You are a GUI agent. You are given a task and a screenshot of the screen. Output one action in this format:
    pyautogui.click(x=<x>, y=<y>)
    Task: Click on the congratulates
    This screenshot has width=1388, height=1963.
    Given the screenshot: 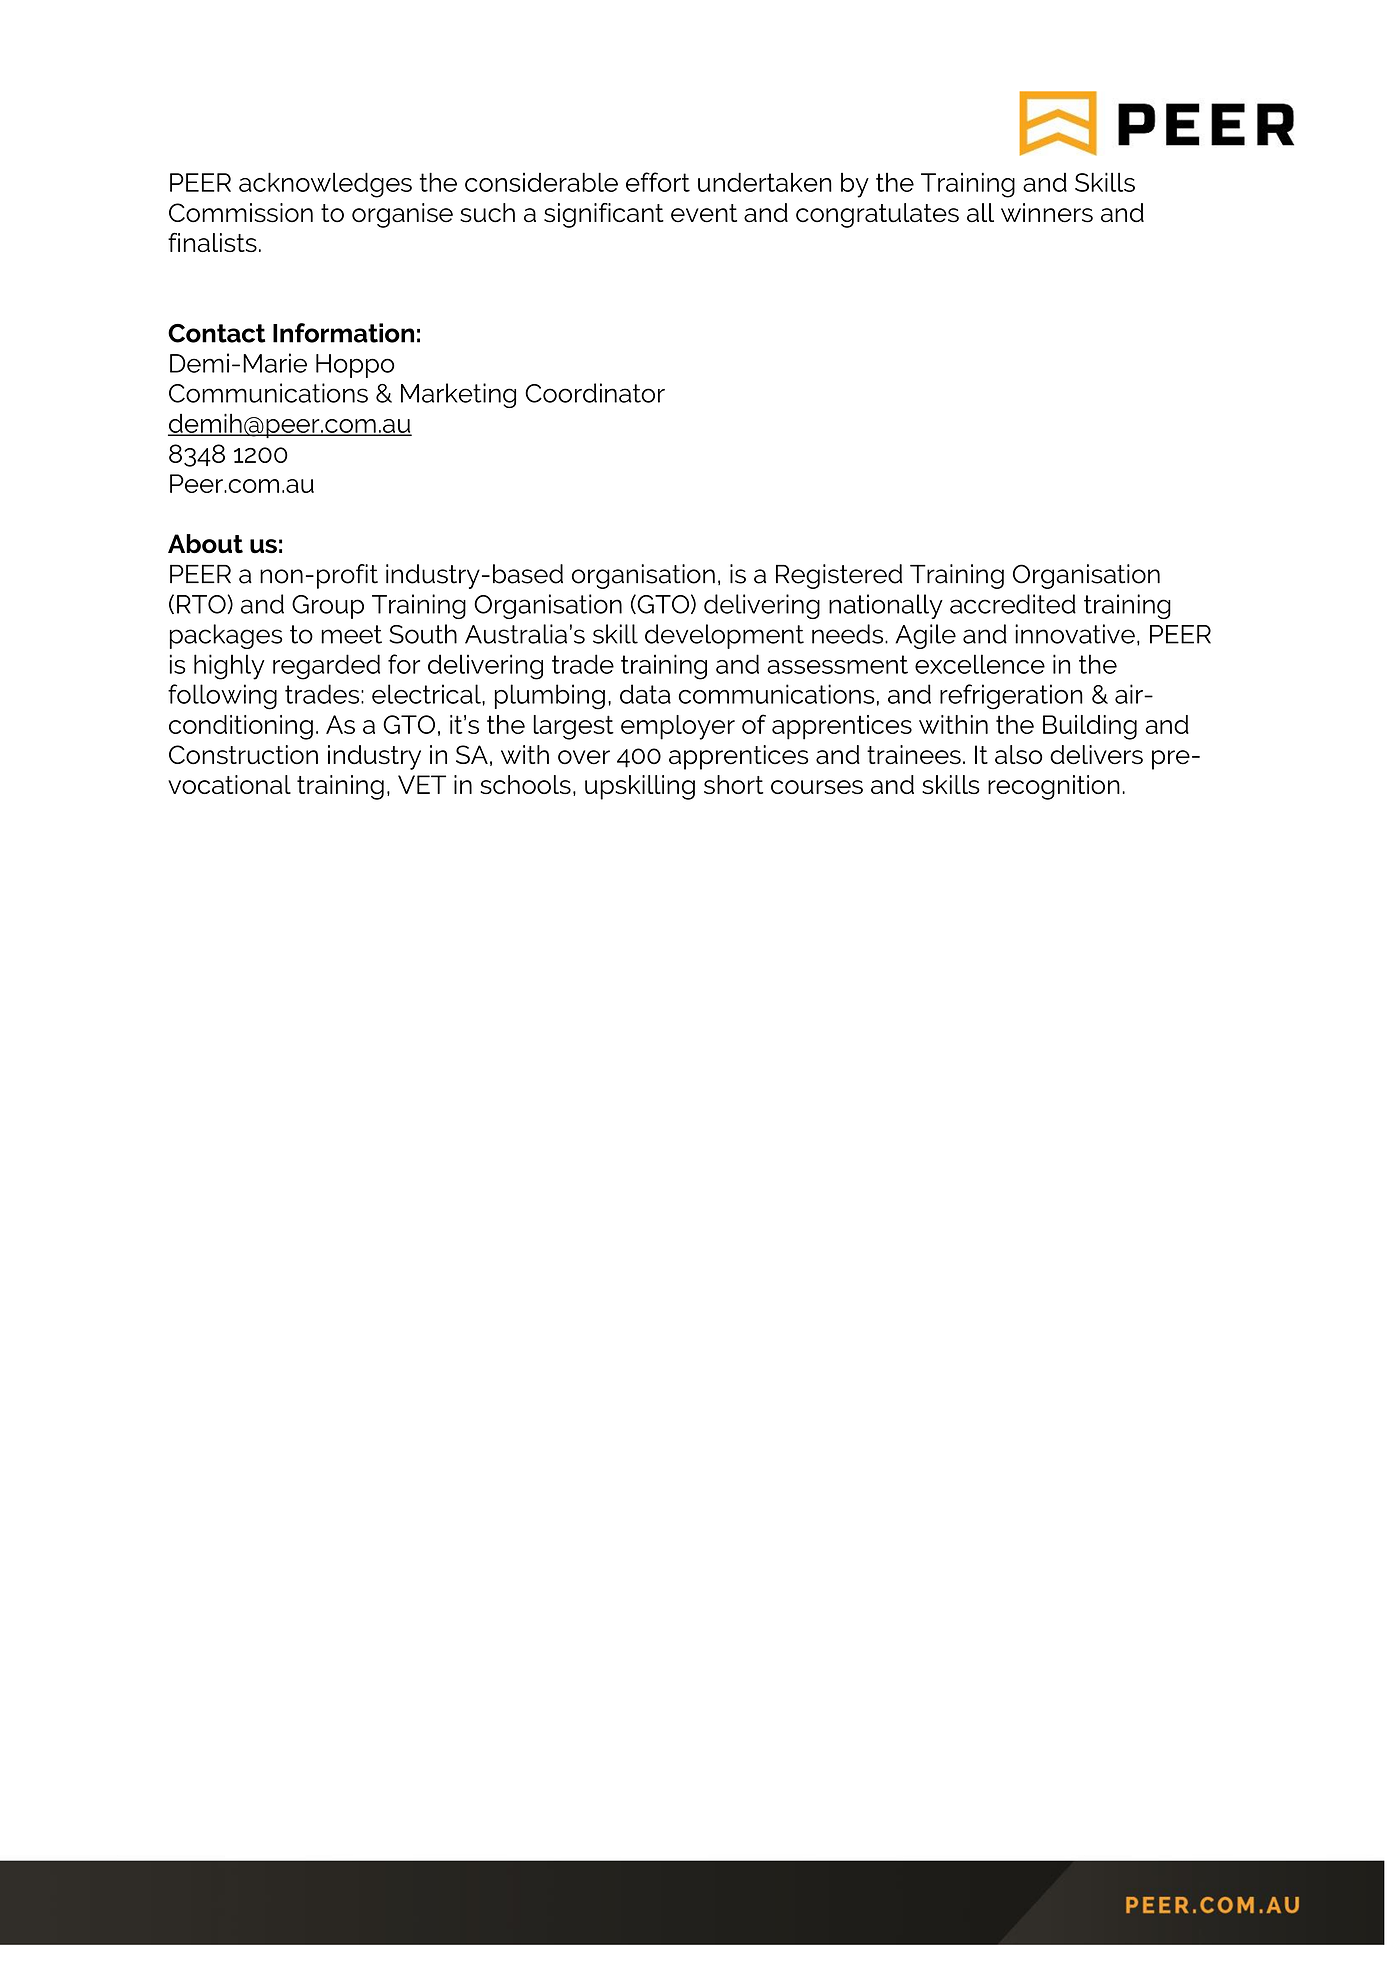 What is the action you would take?
    pyautogui.click(x=877, y=215)
